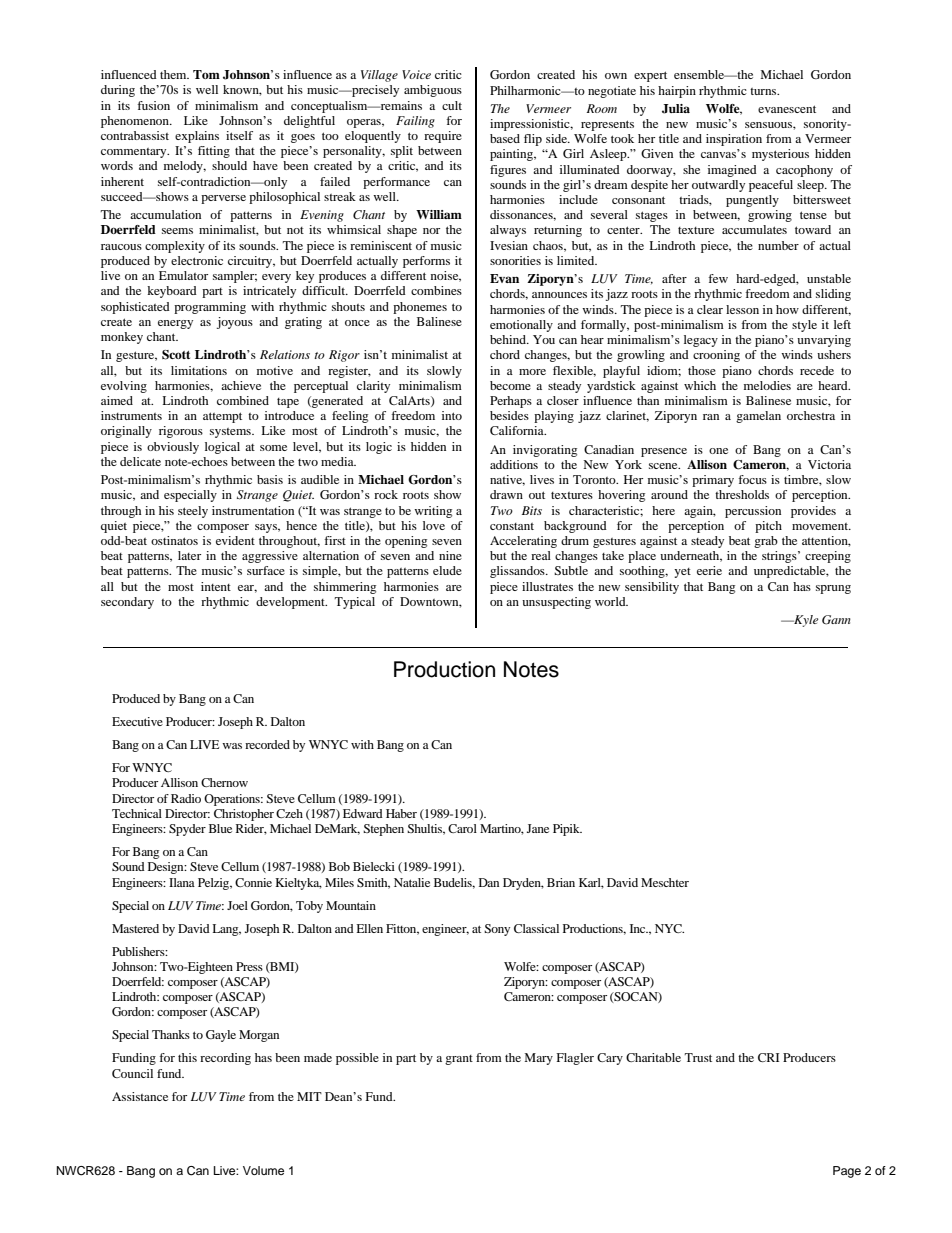 This screenshot has width=952, height=1233. I want to click on Volume, so click(263, 1170).
